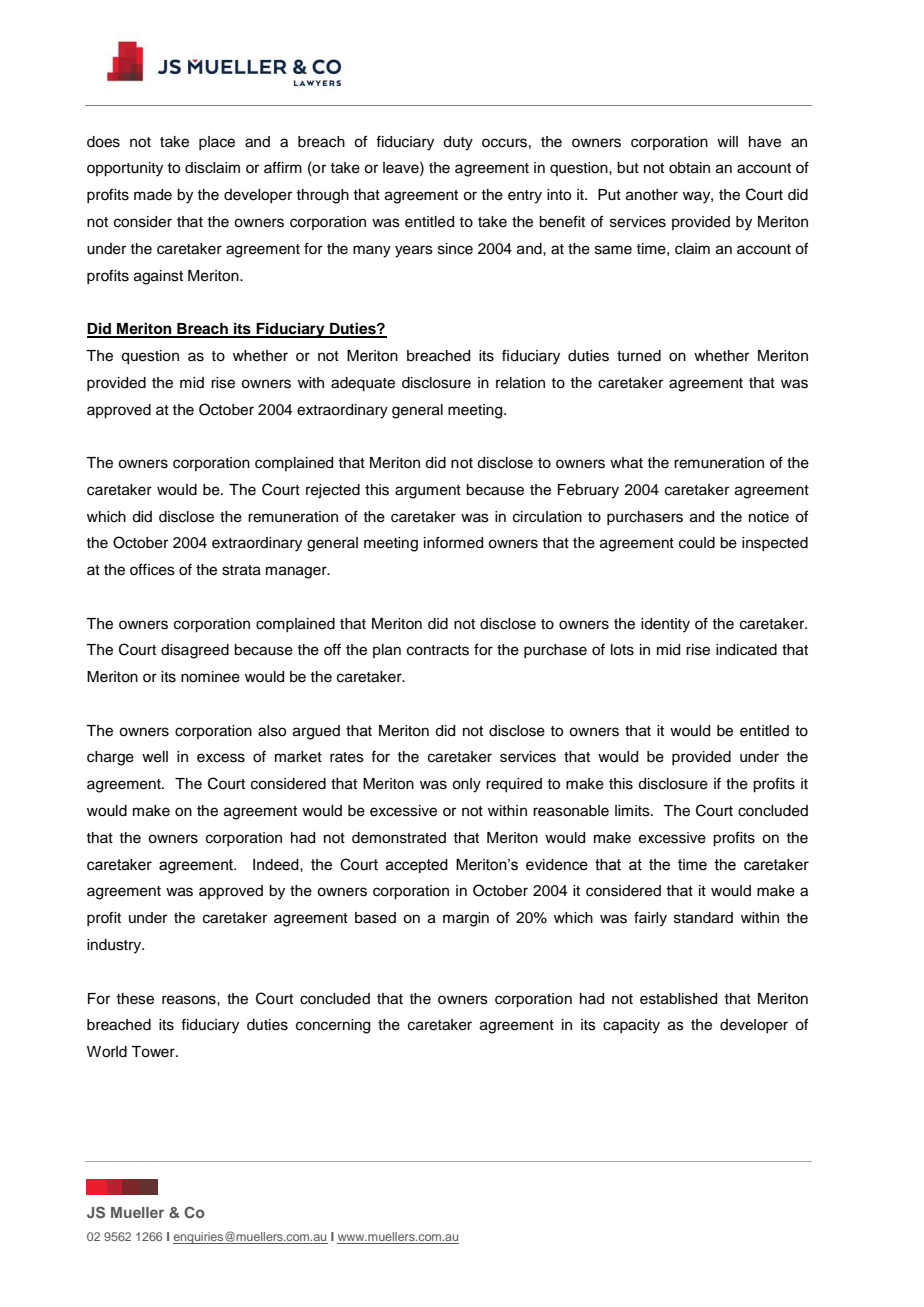  What do you see at coordinates (458, 143) in the screenshot?
I see `duty` at bounding box center [458, 143].
